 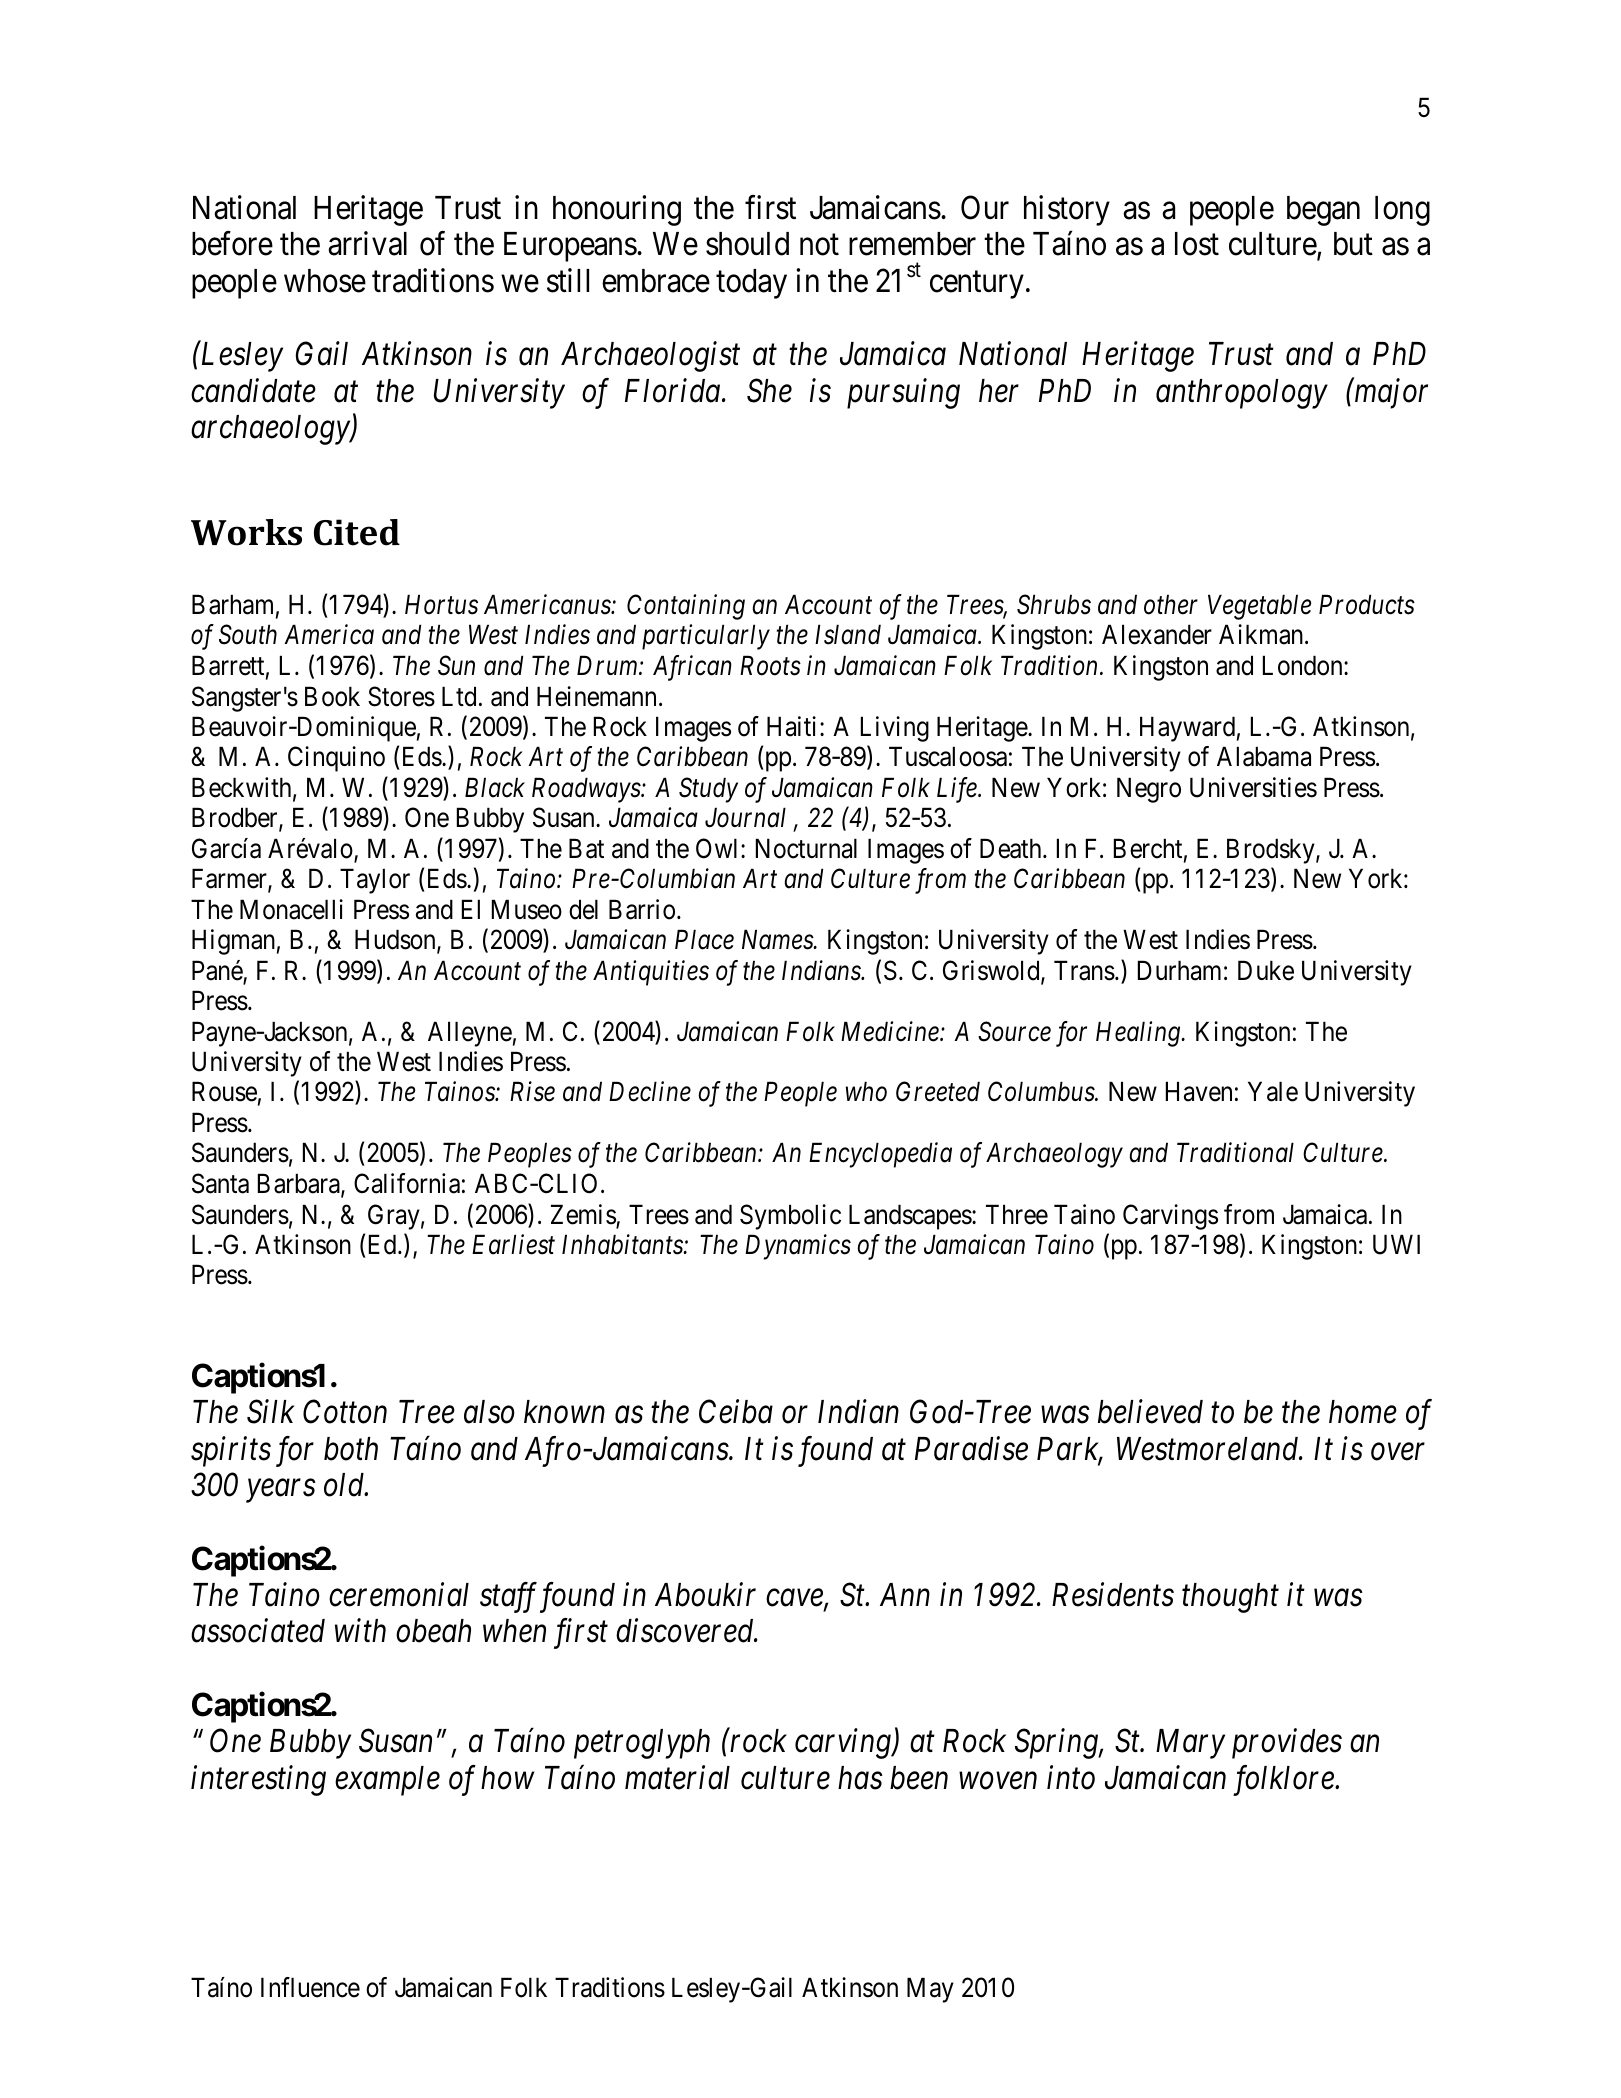 What do you see at coordinates (367, 244) in the image?
I see `arrival` at bounding box center [367, 244].
